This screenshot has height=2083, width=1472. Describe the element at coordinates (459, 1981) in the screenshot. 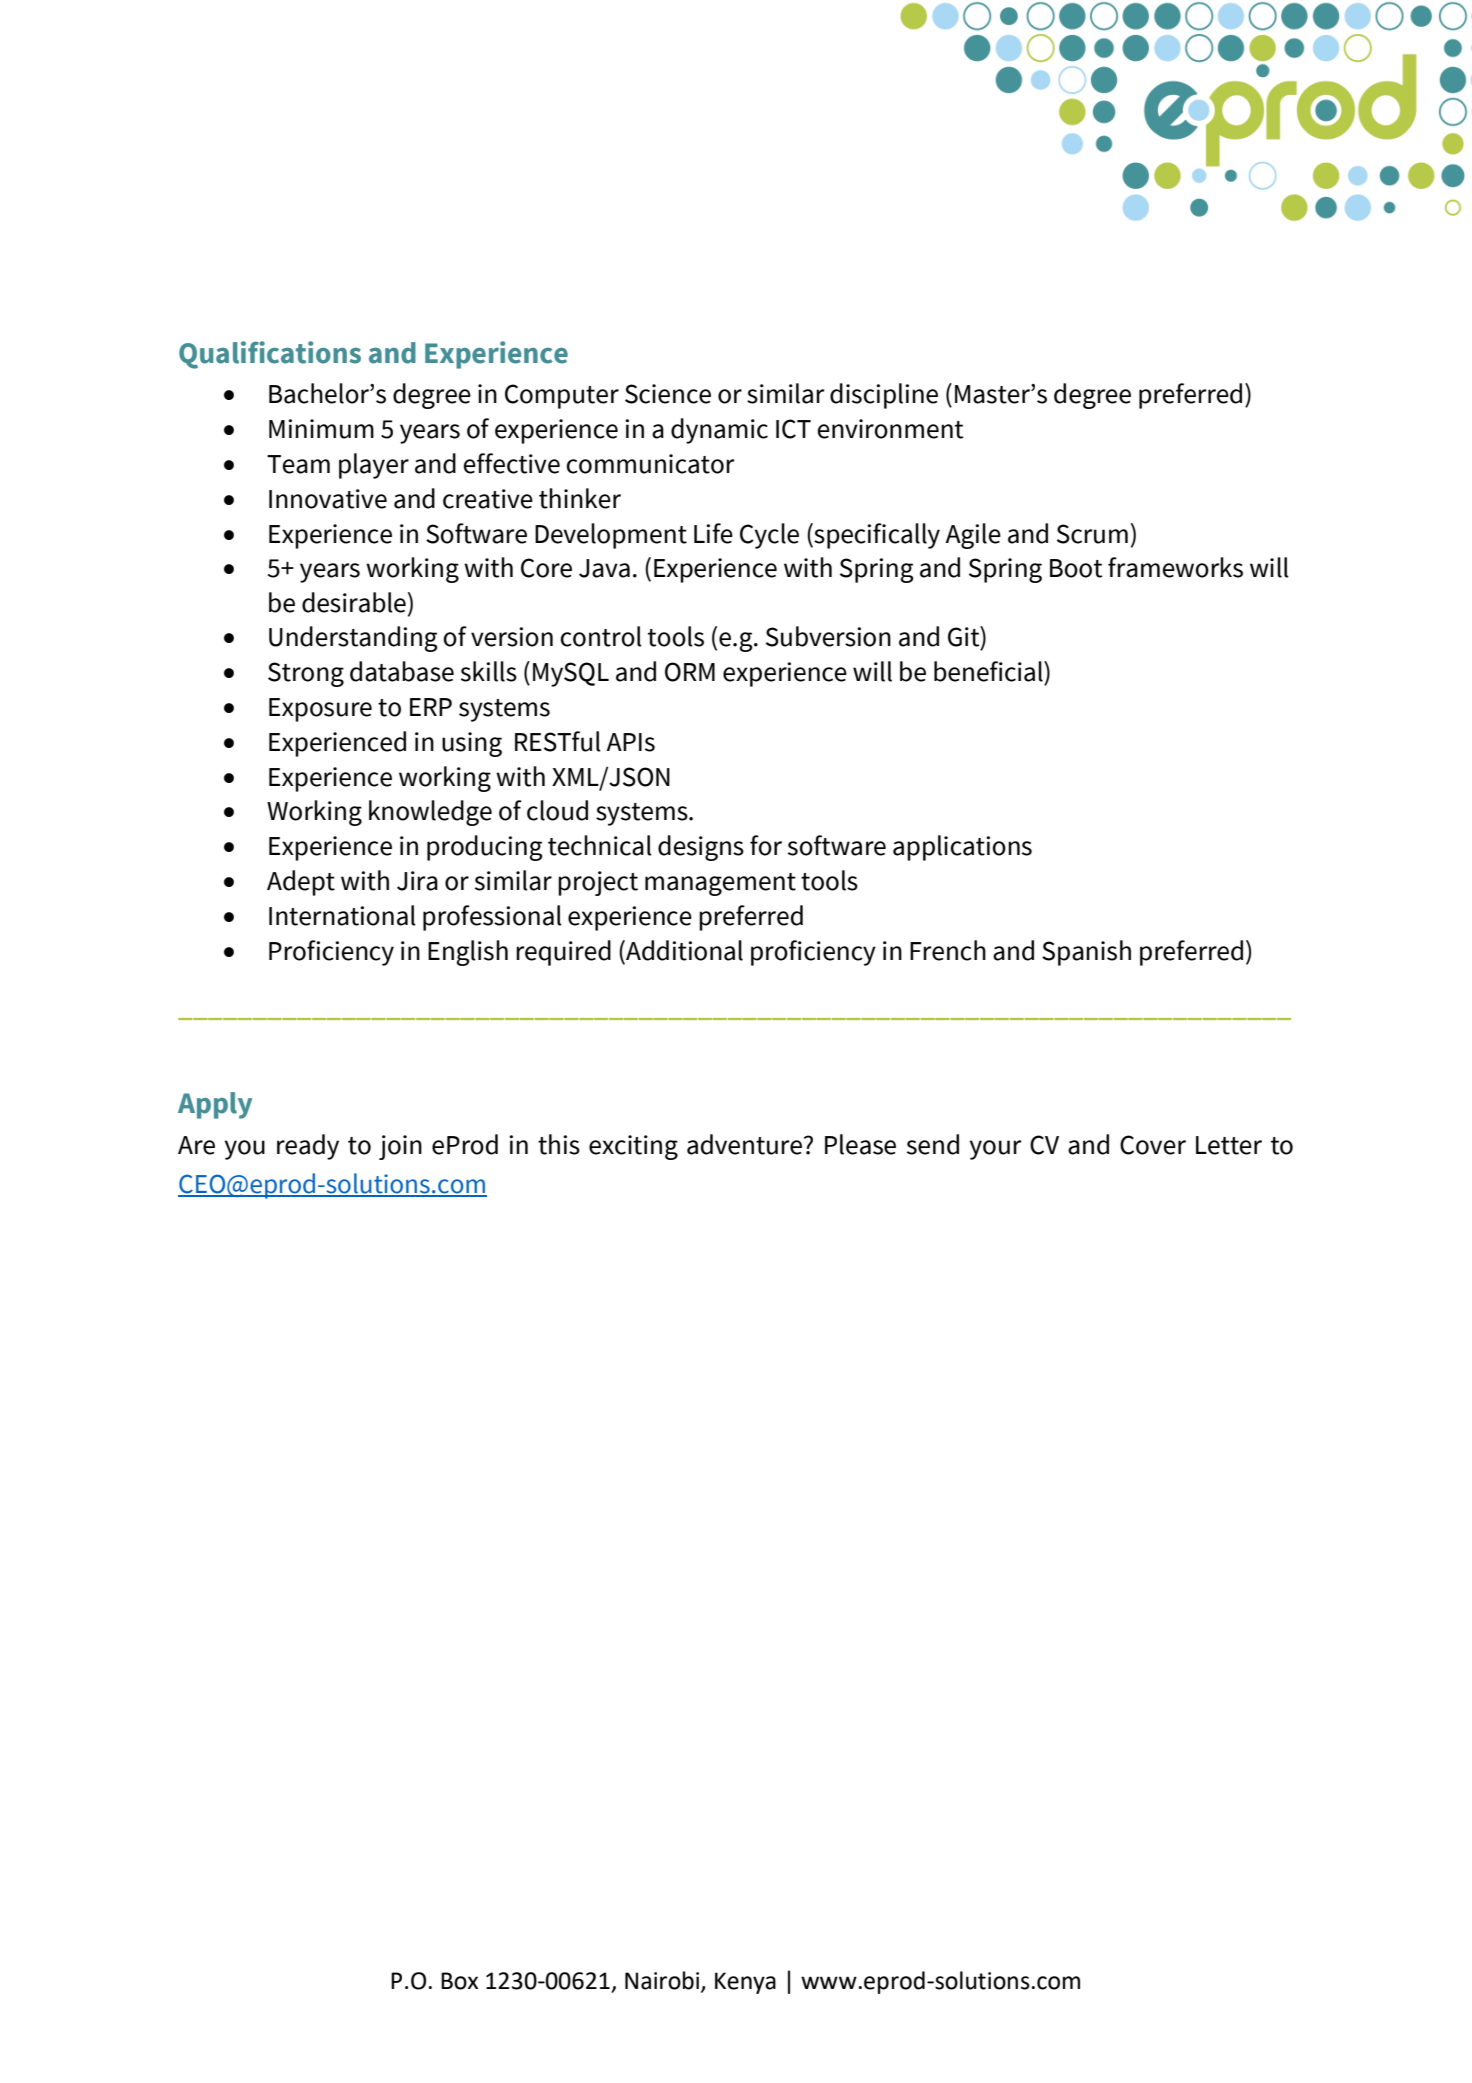

I see `Box` at that location.
